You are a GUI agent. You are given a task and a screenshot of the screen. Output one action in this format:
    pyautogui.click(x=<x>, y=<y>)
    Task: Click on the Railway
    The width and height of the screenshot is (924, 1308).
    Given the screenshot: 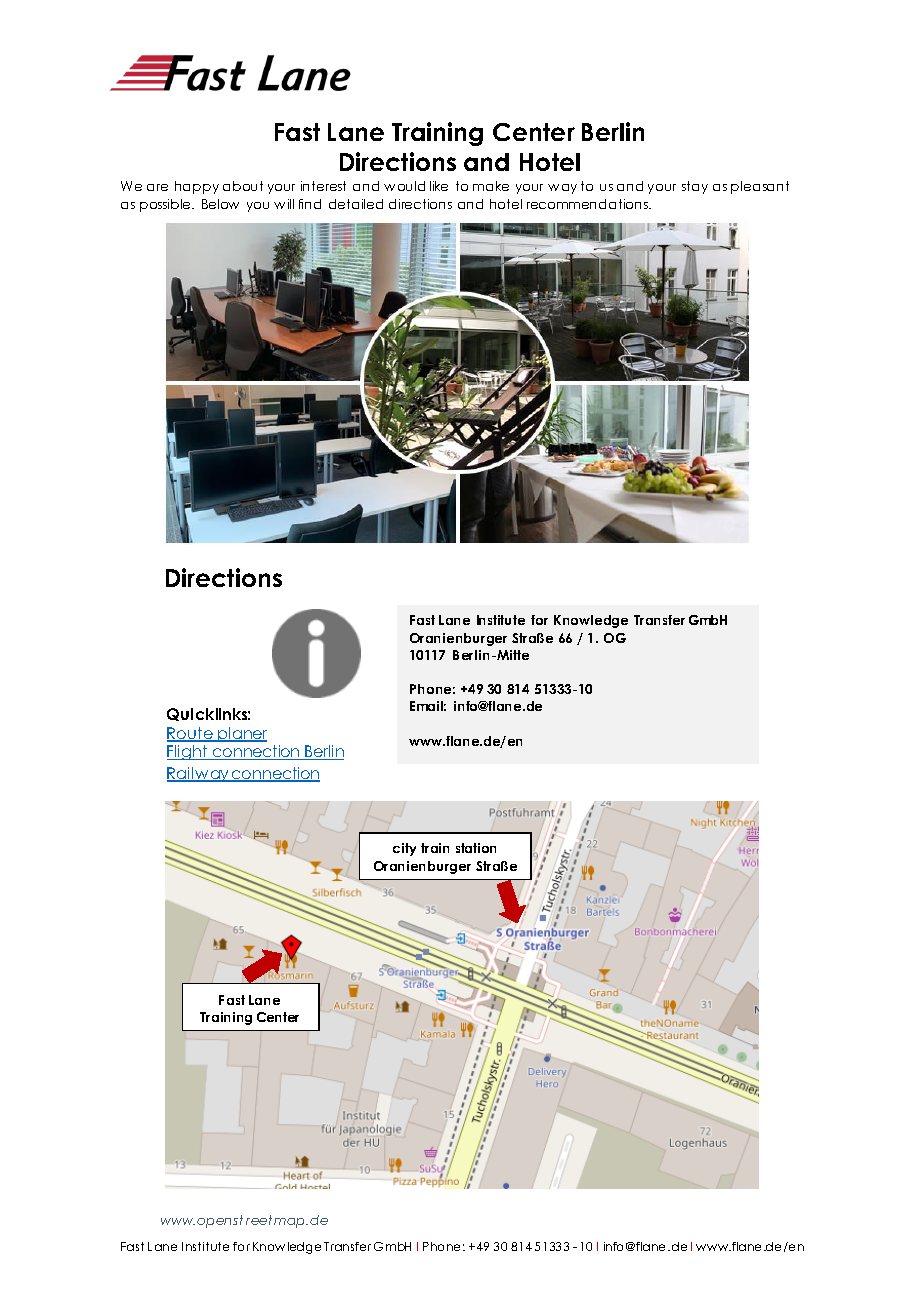 What is the action you would take?
    pyautogui.click(x=199, y=774)
